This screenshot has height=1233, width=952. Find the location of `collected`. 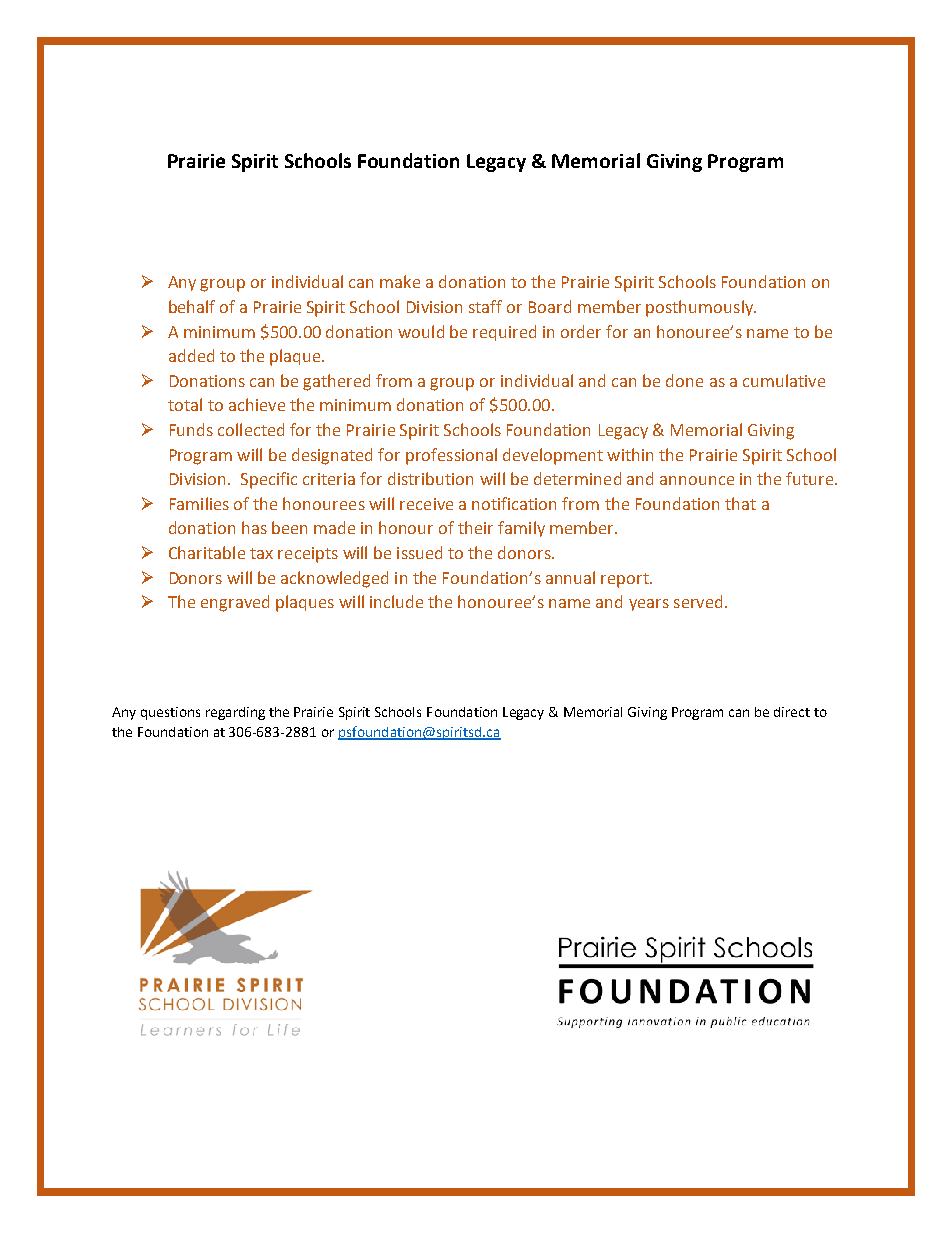

collected is located at coordinates (251, 429).
